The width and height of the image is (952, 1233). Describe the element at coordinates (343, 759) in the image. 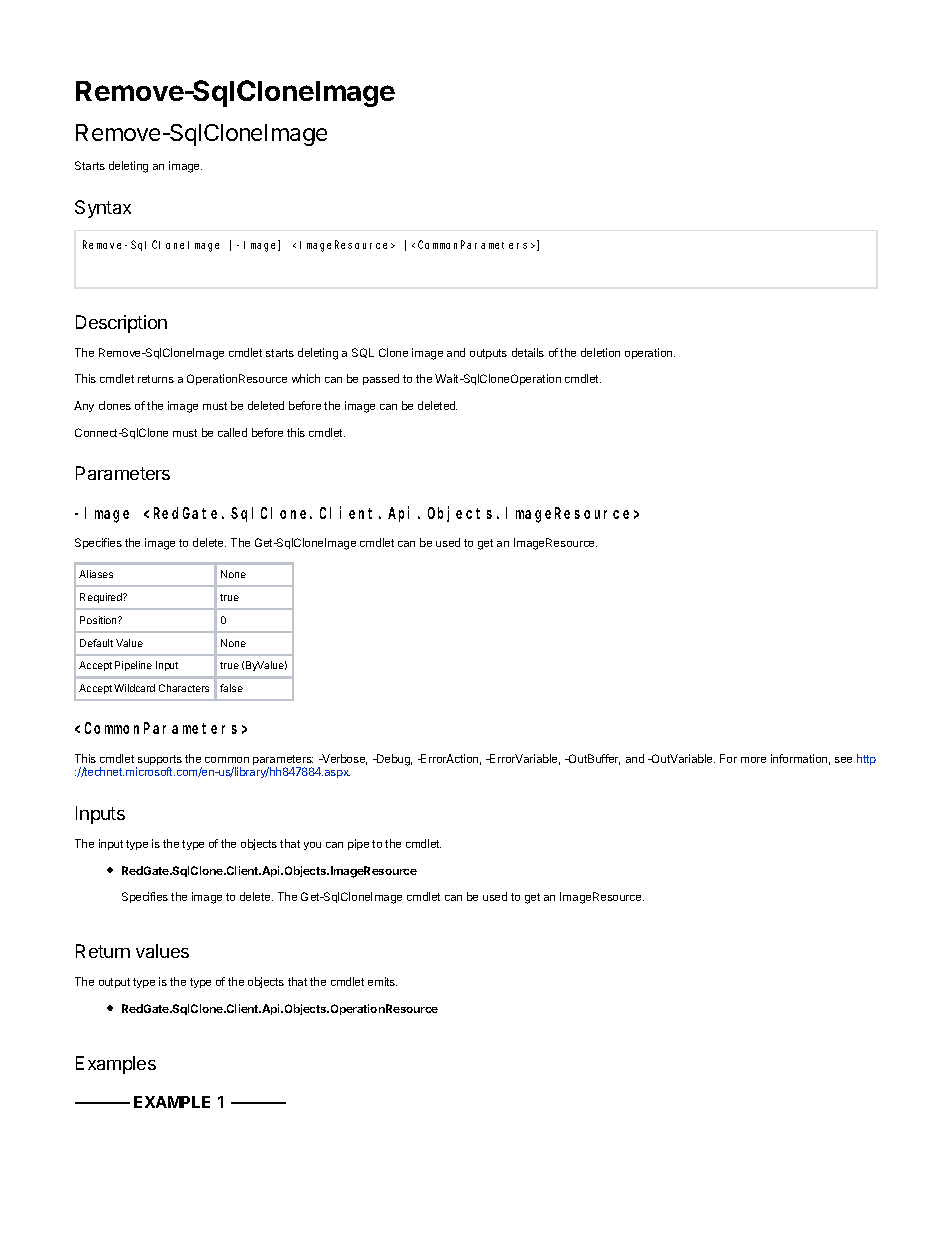

I see `Verbose` at that location.
